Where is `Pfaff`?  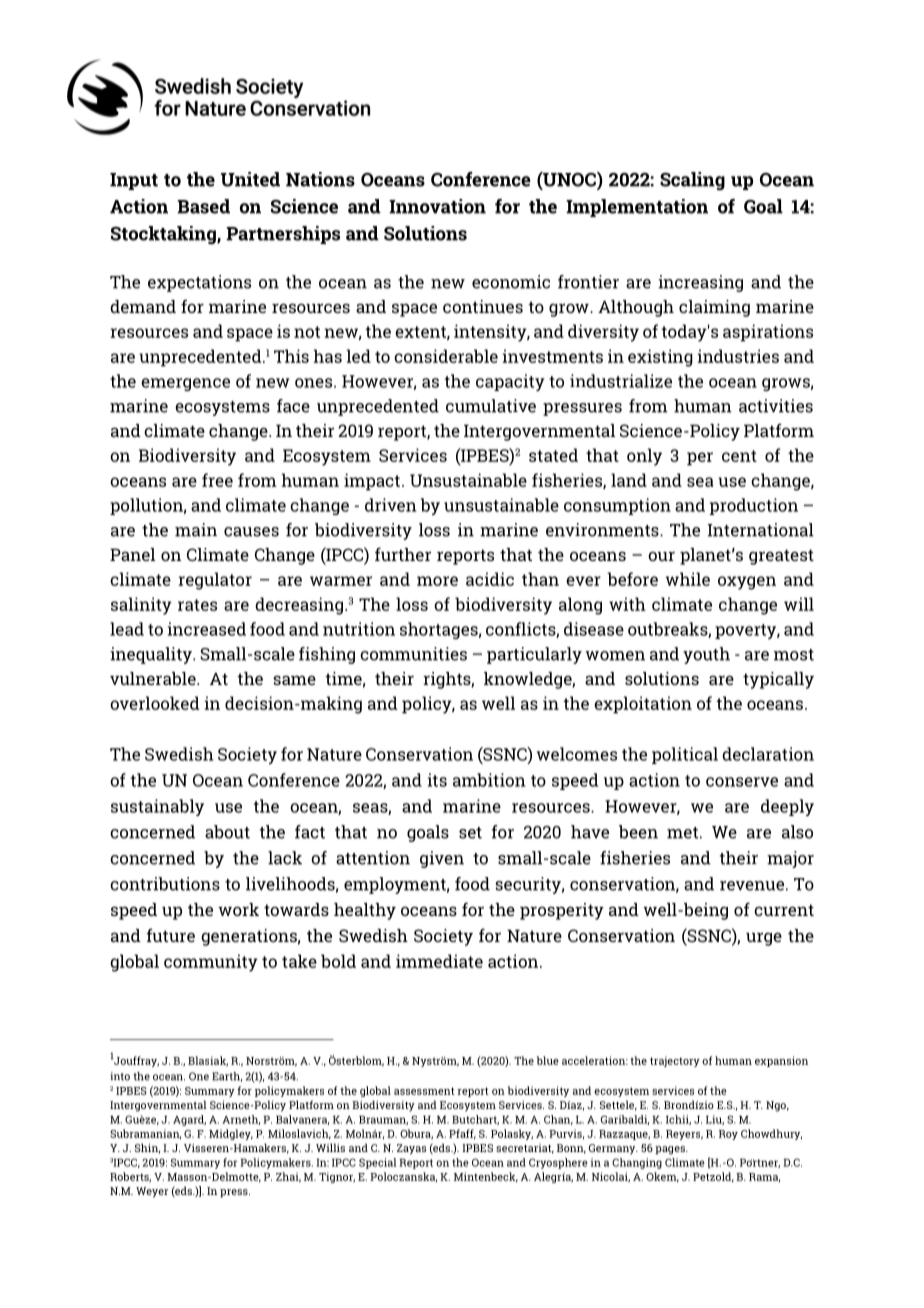 Pfaff is located at coordinates (462, 1134).
